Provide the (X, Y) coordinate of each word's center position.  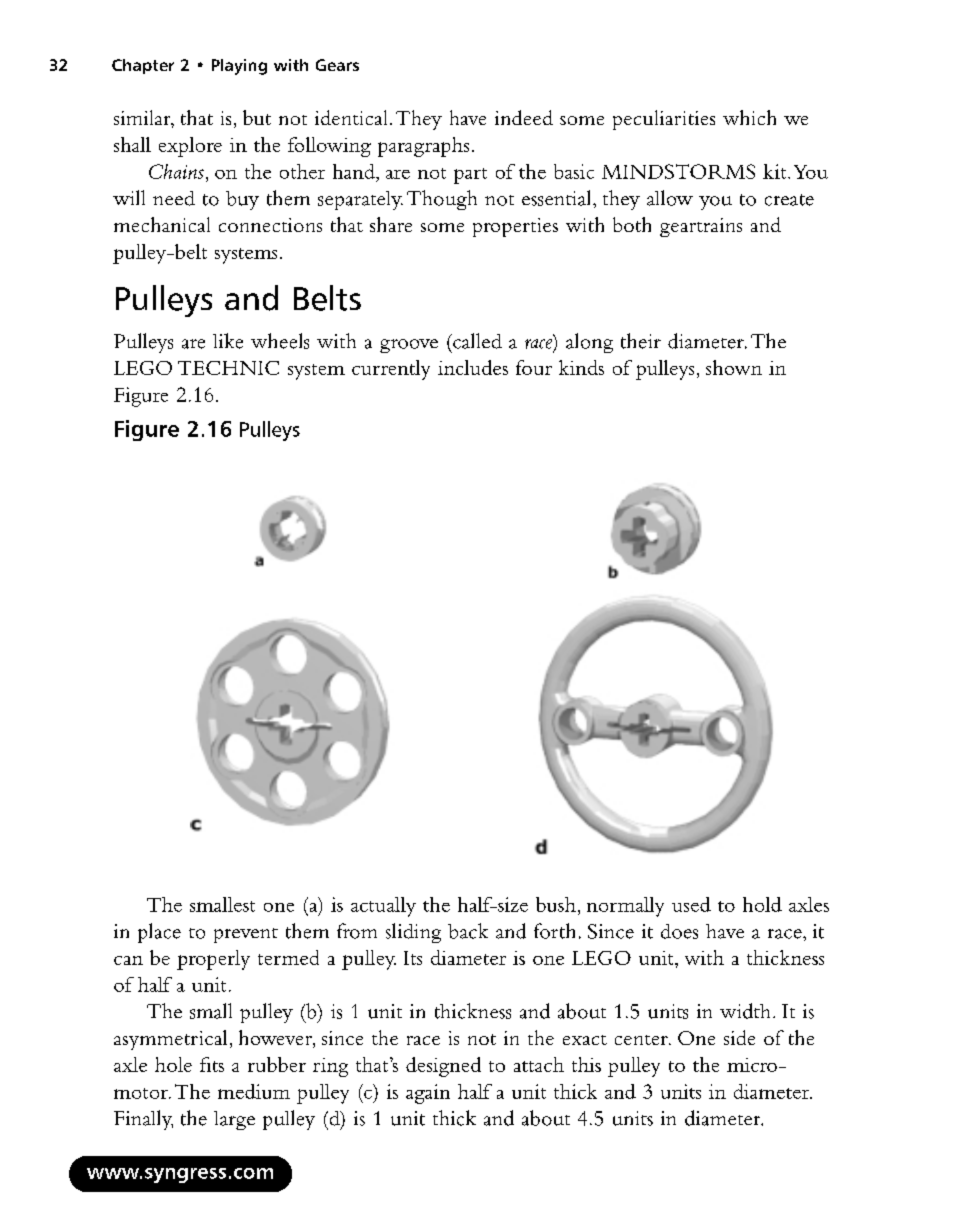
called (476, 341)
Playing (239, 67)
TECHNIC (228, 368)
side (739, 1037)
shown (734, 367)
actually (383, 907)
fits (212, 1064)
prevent (246, 935)
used (691, 904)
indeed (524, 117)
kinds (581, 367)
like (228, 341)
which (749, 117)
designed (443, 1067)
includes (473, 367)
